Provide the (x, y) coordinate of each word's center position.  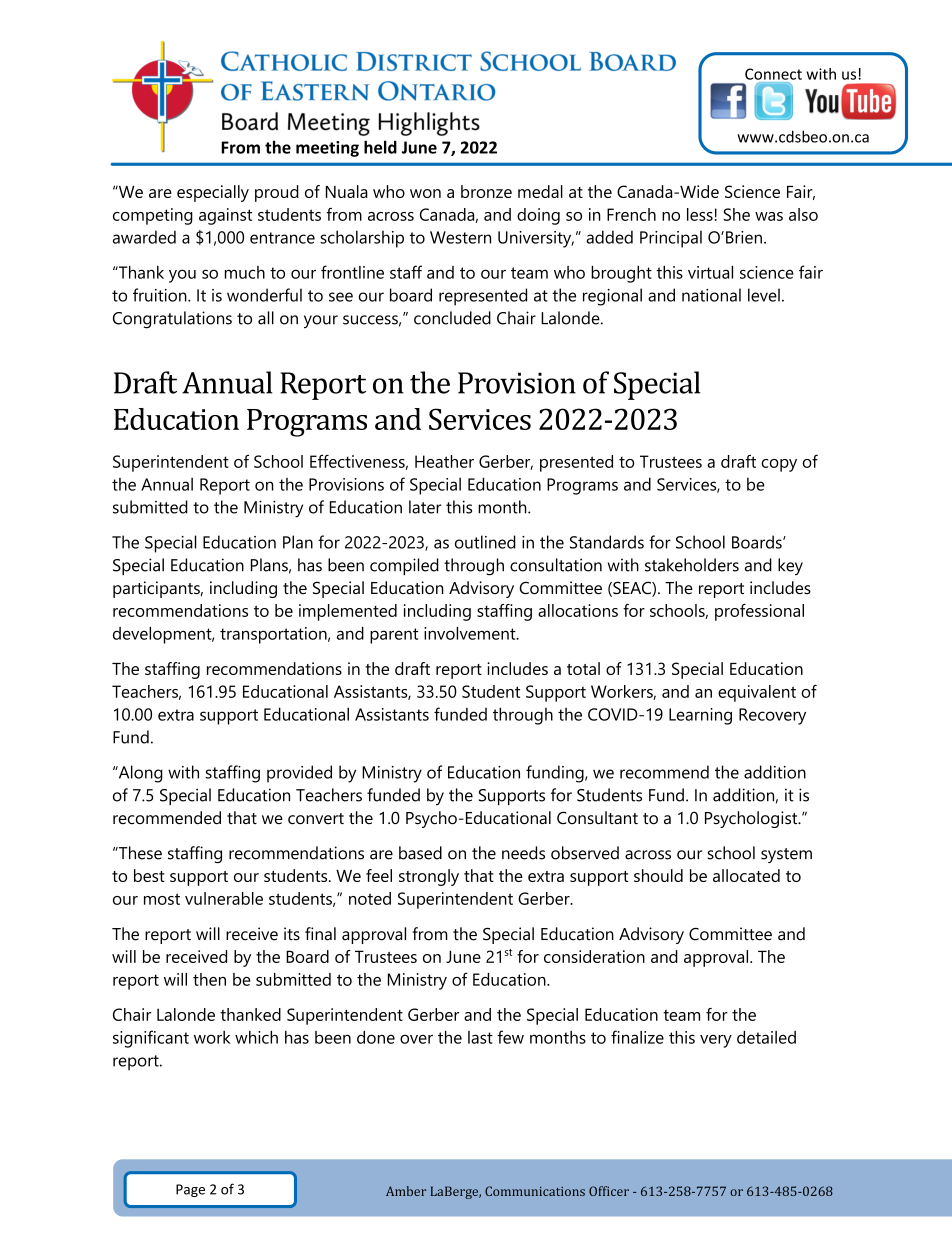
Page (190, 1190)
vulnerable (224, 898)
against (225, 216)
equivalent (757, 693)
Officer (609, 1191)
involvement (471, 633)
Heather (444, 461)
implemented (348, 612)
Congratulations (172, 320)
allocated (746, 875)
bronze (486, 191)
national (711, 295)
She (736, 214)
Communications (535, 1191)
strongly (429, 877)
